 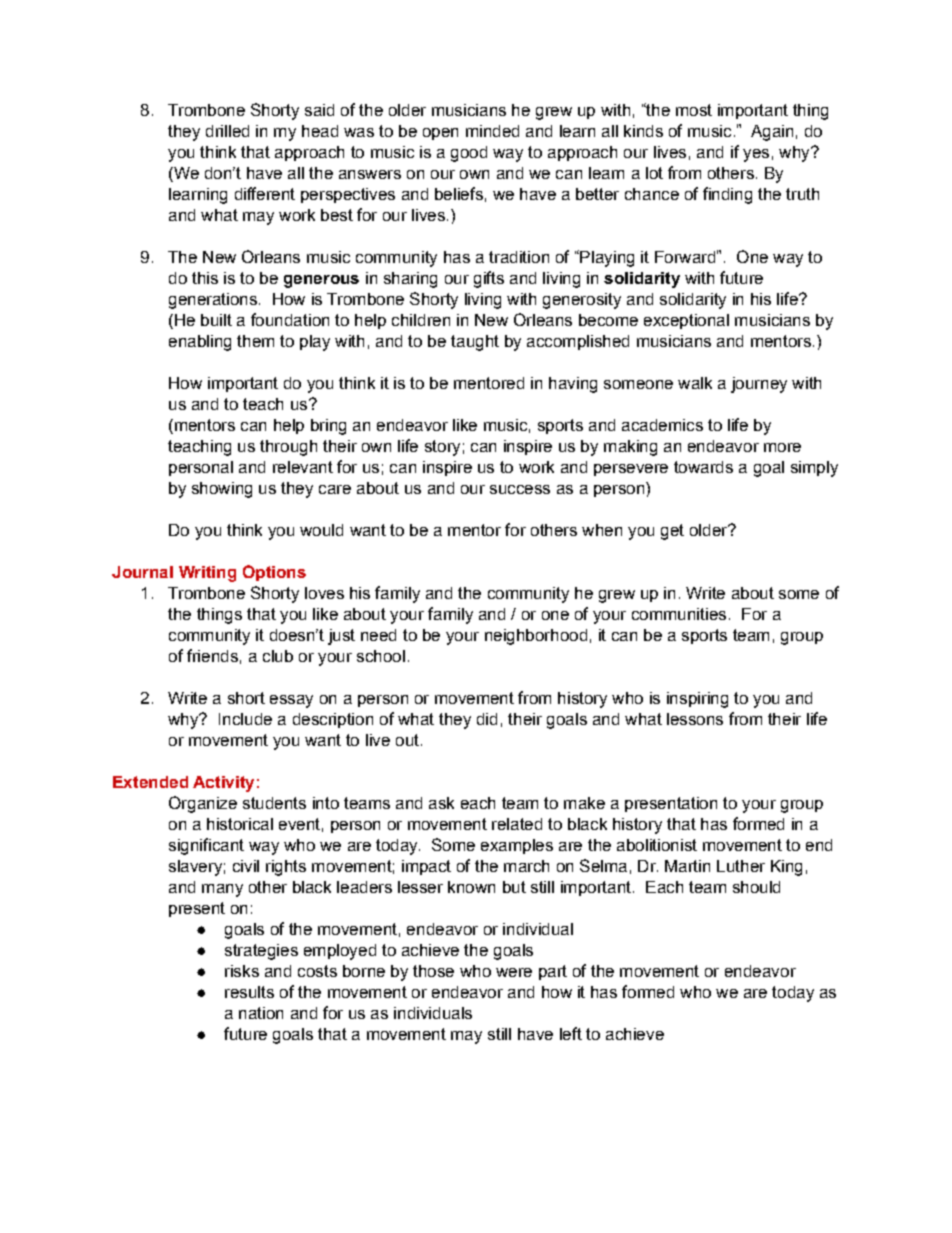 I want to click on communities, so click(x=679, y=614).
